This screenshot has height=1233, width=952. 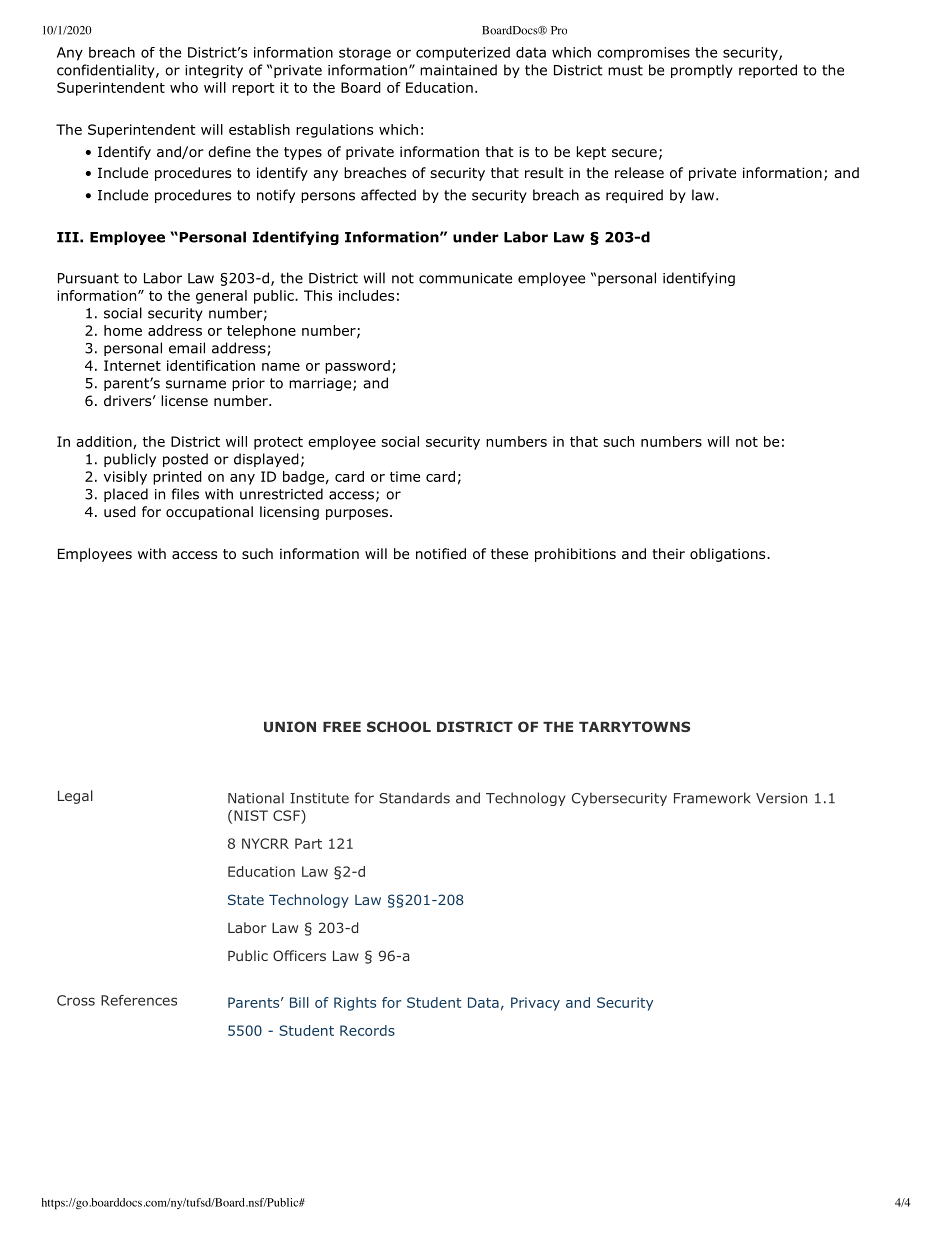 I want to click on SCHOOL, so click(x=399, y=726).
